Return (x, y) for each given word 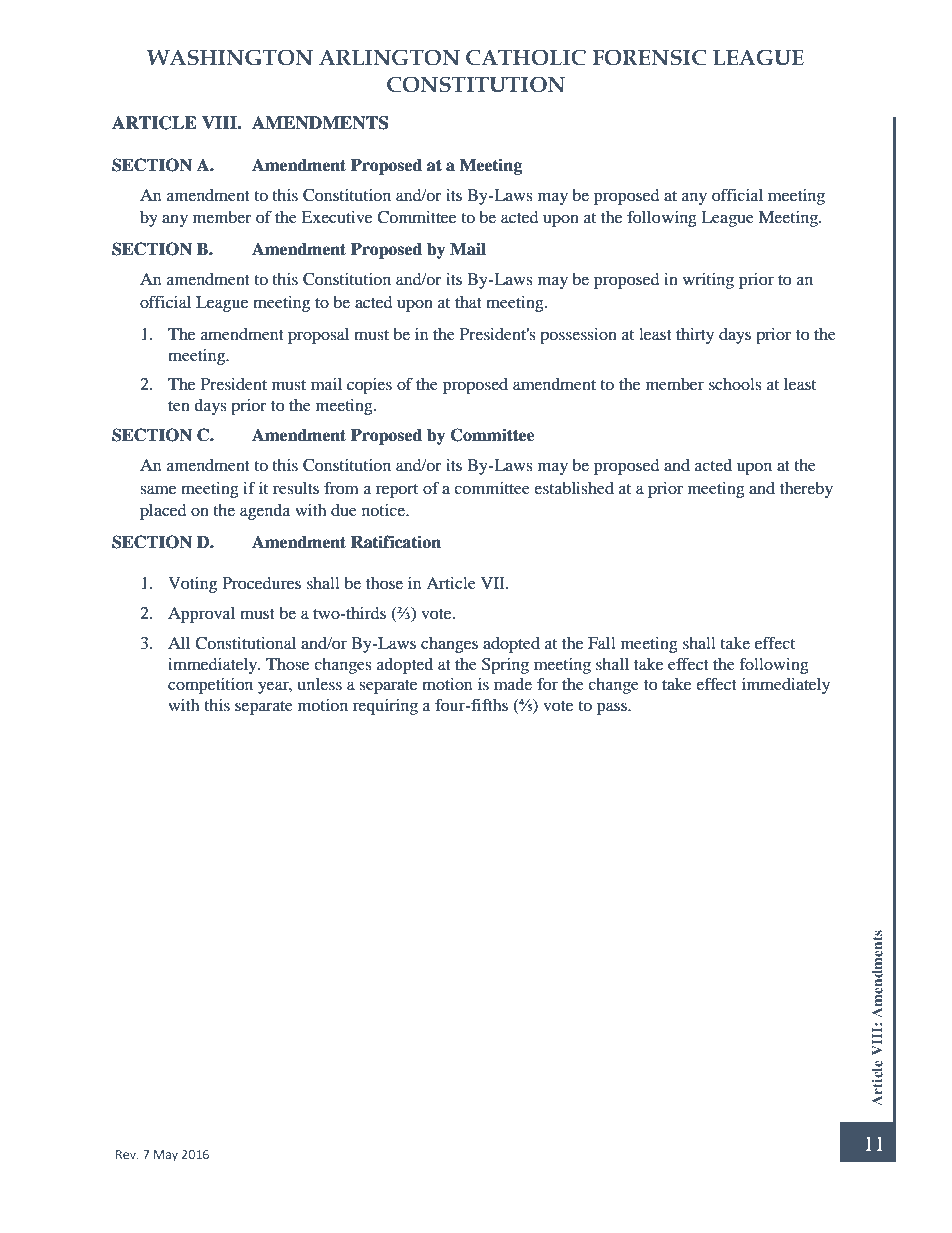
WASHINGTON (230, 57)
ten (179, 406)
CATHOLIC (526, 57)
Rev (127, 1154)
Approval (201, 615)
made (513, 684)
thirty (695, 336)
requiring (385, 707)
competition (210, 686)
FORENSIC (650, 57)
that (468, 302)
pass (613, 708)
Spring (505, 666)
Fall (602, 643)
